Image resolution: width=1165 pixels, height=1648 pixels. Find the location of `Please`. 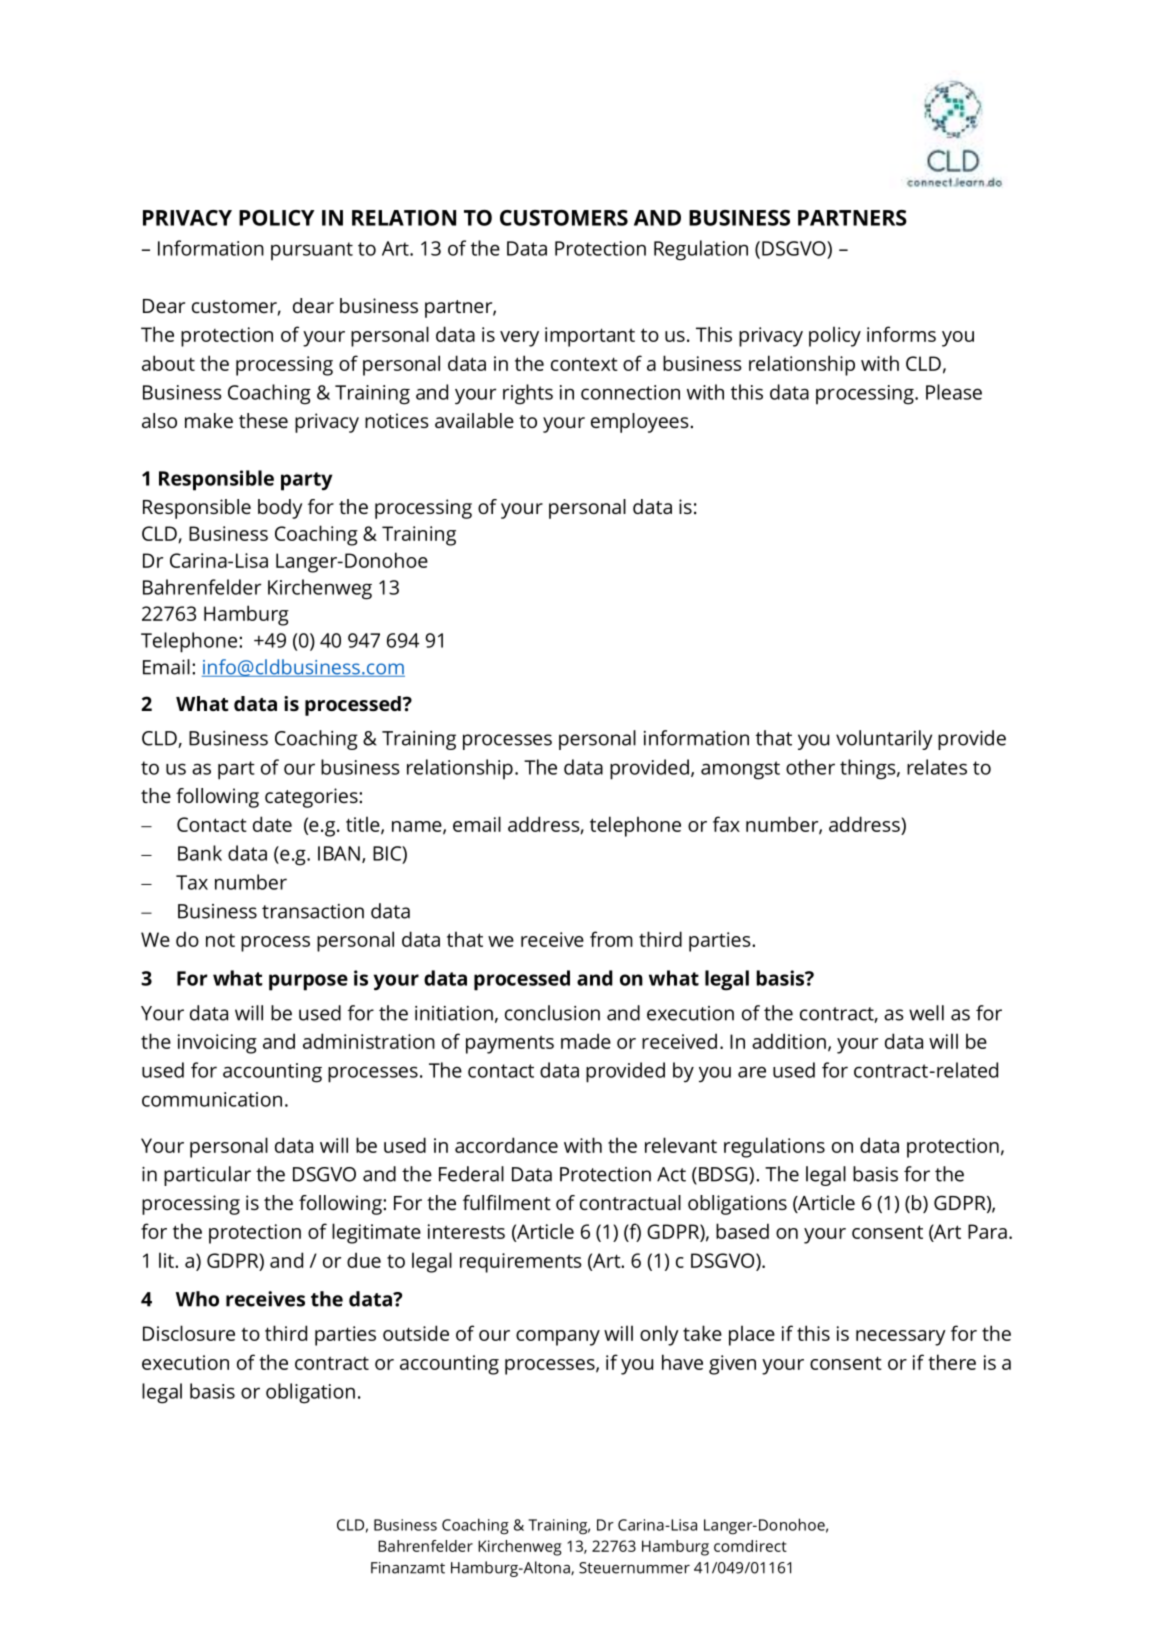

Please is located at coordinates (954, 392).
